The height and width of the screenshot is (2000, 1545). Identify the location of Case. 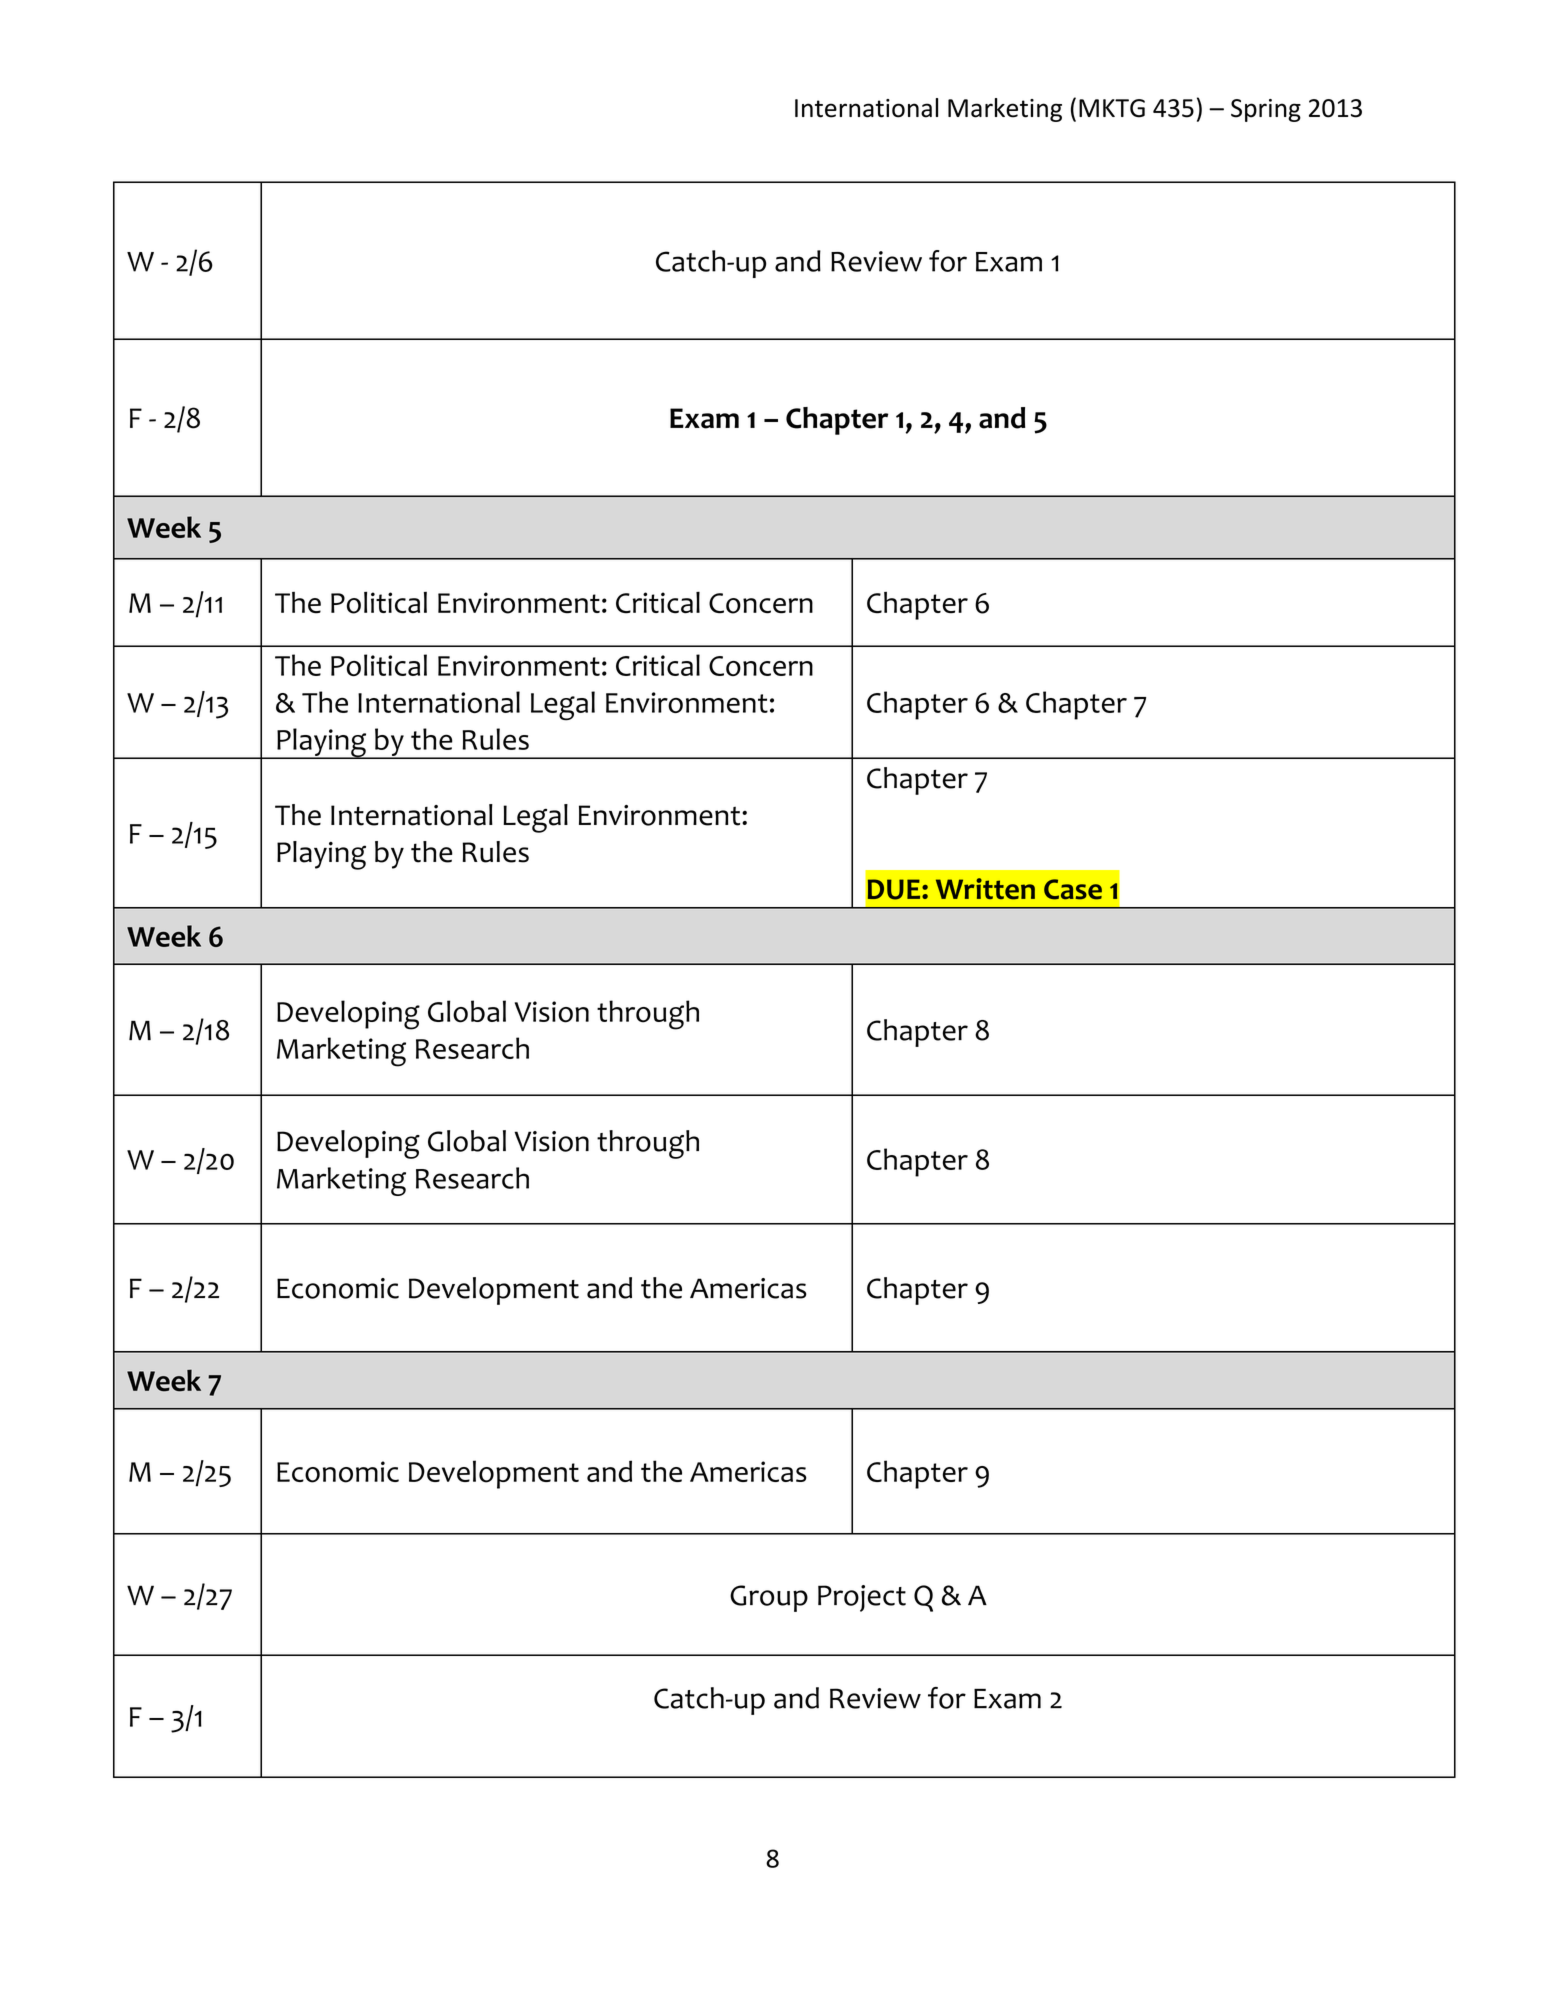
(1073, 889).
